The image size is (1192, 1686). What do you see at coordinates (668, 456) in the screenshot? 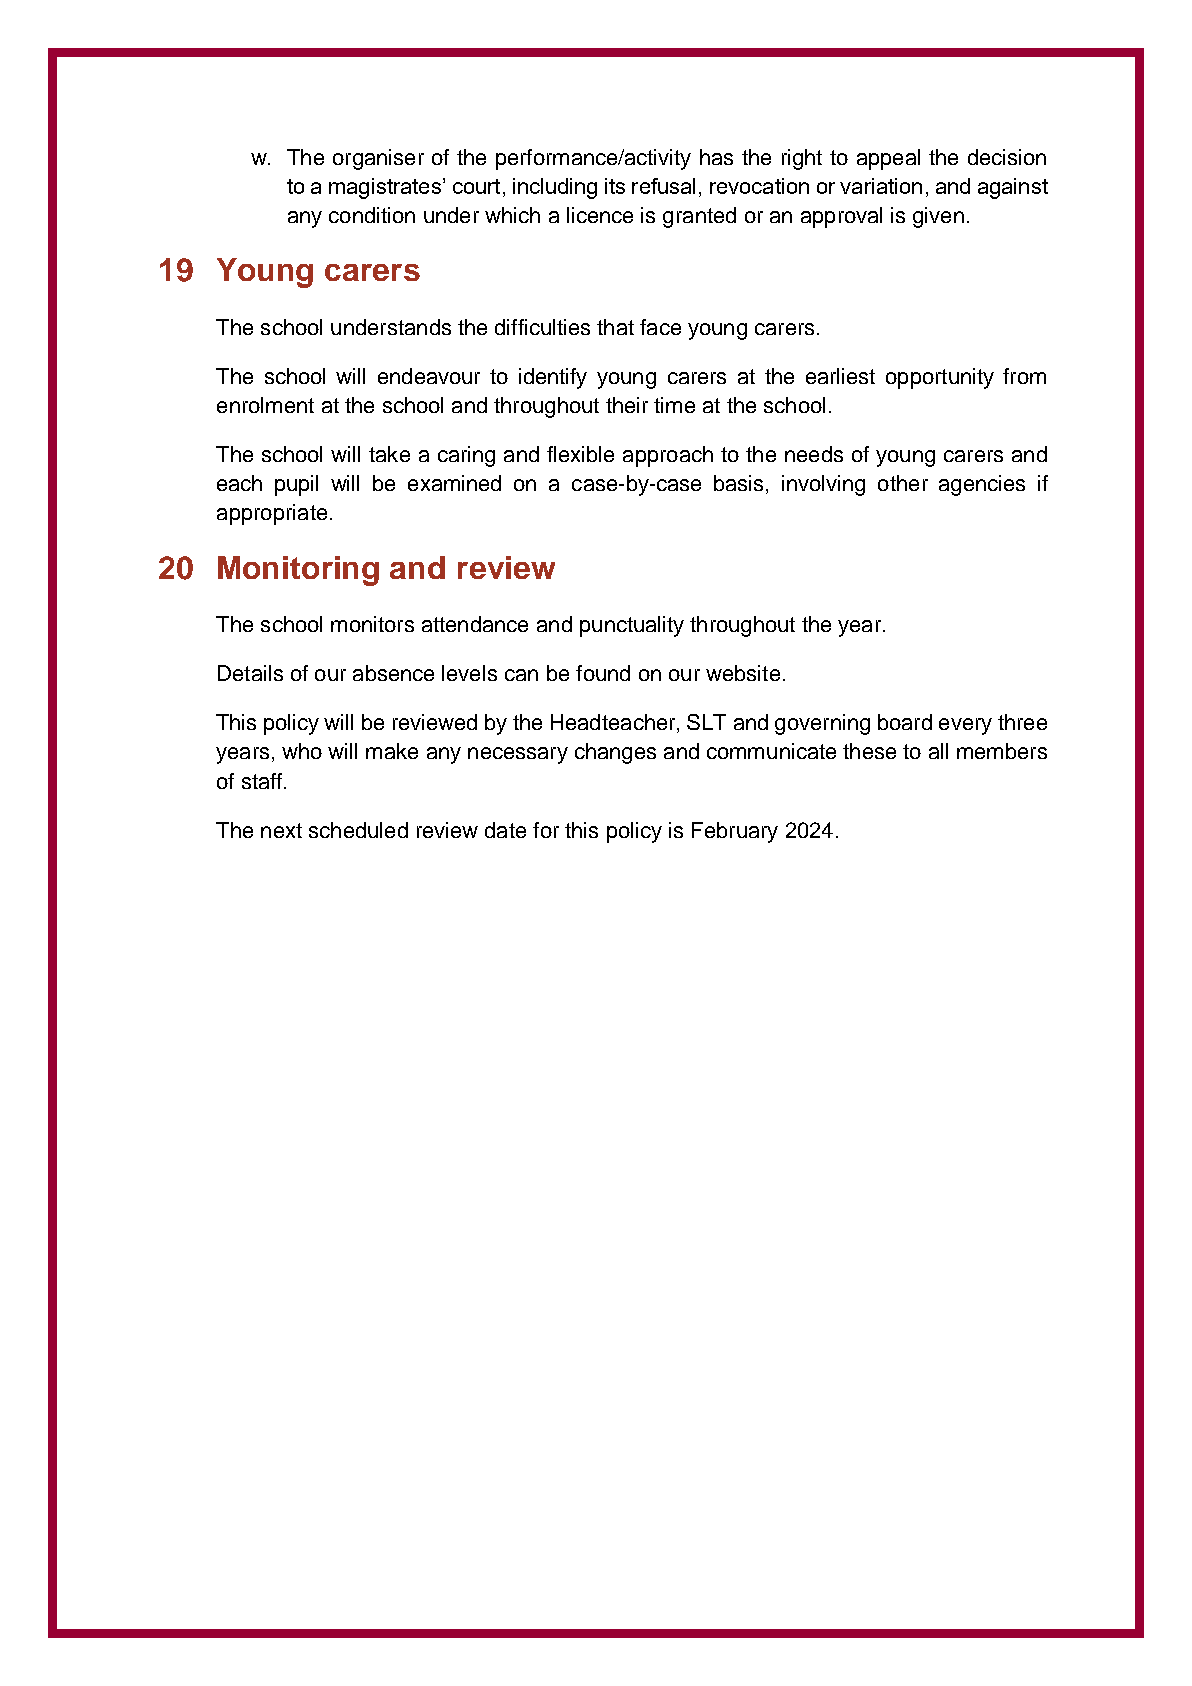
I see `approach` at bounding box center [668, 456].
